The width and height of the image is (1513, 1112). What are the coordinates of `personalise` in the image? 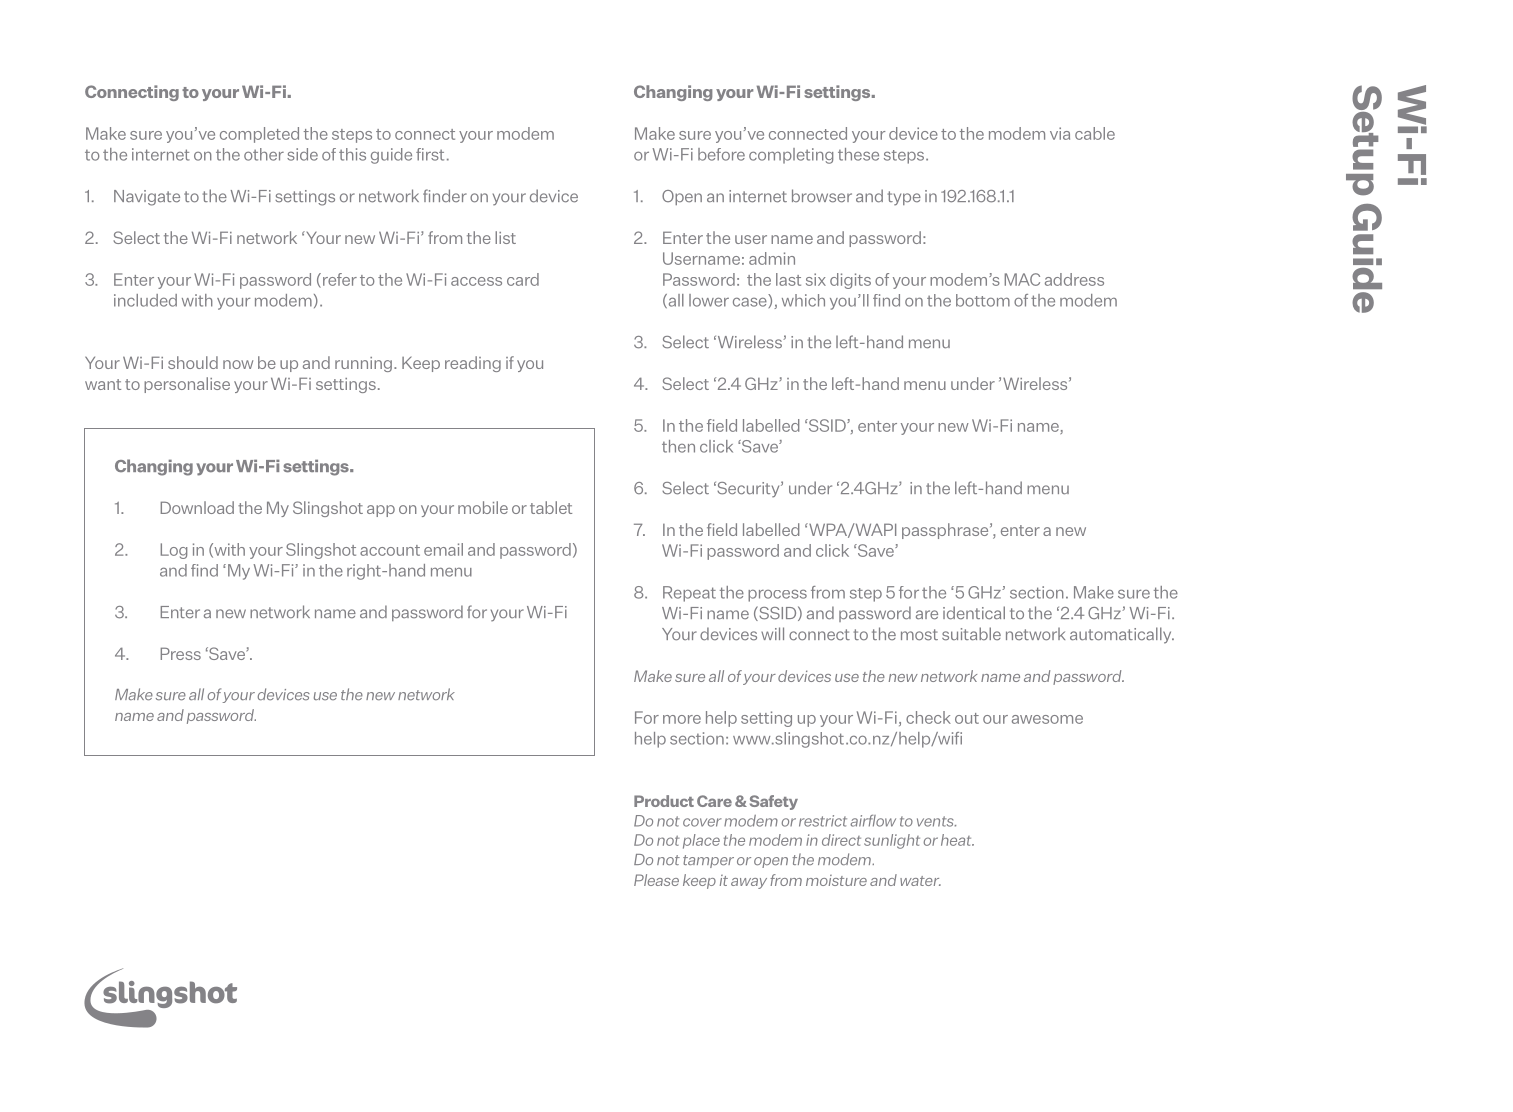 It's located at (187, 385).
